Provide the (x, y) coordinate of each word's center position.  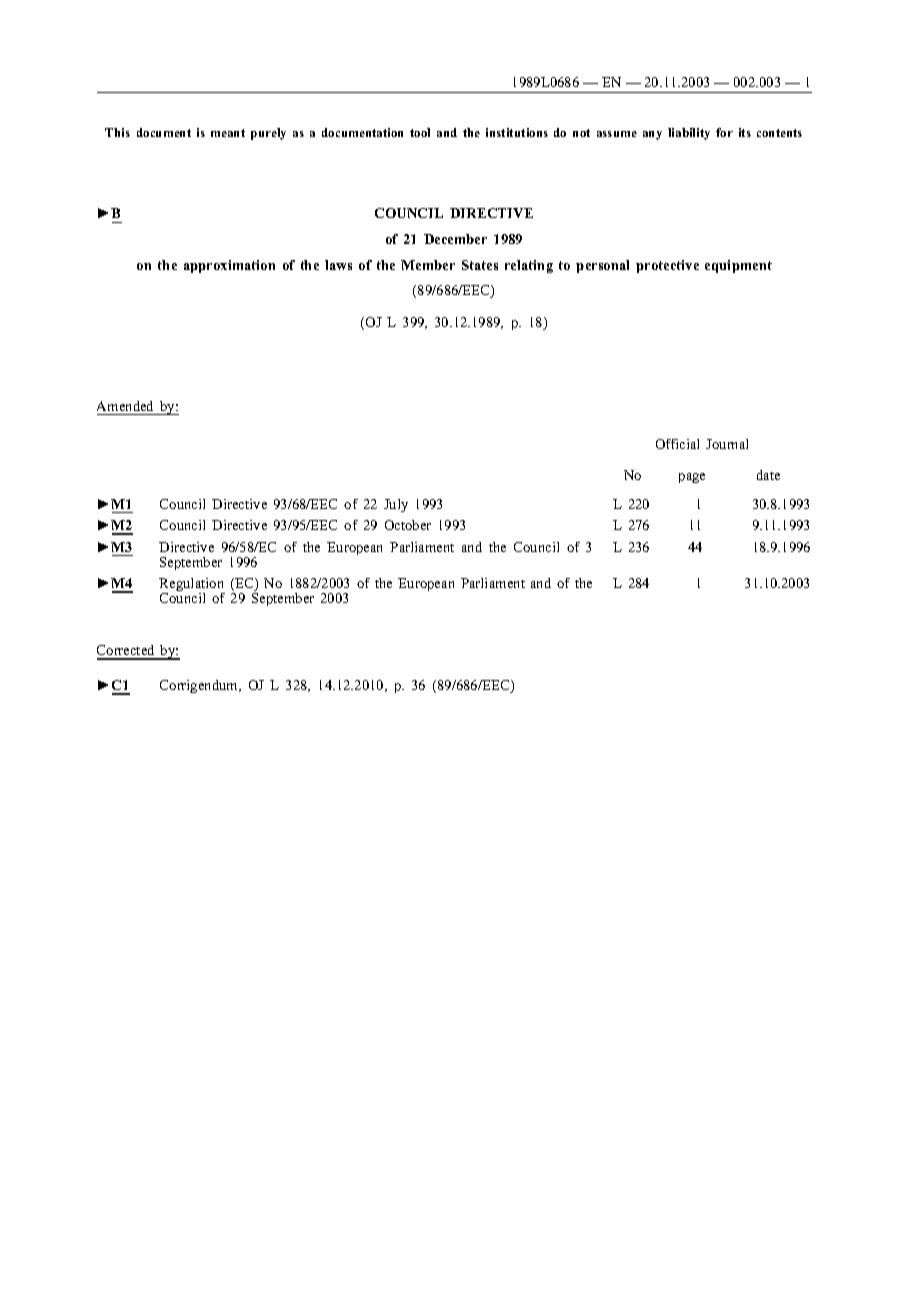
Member (428, 265)
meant (228, 133)
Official (677, 444)
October (408, 525)
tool (420, 132)
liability (689, 134)
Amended (125, 406)
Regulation (192, 586)
